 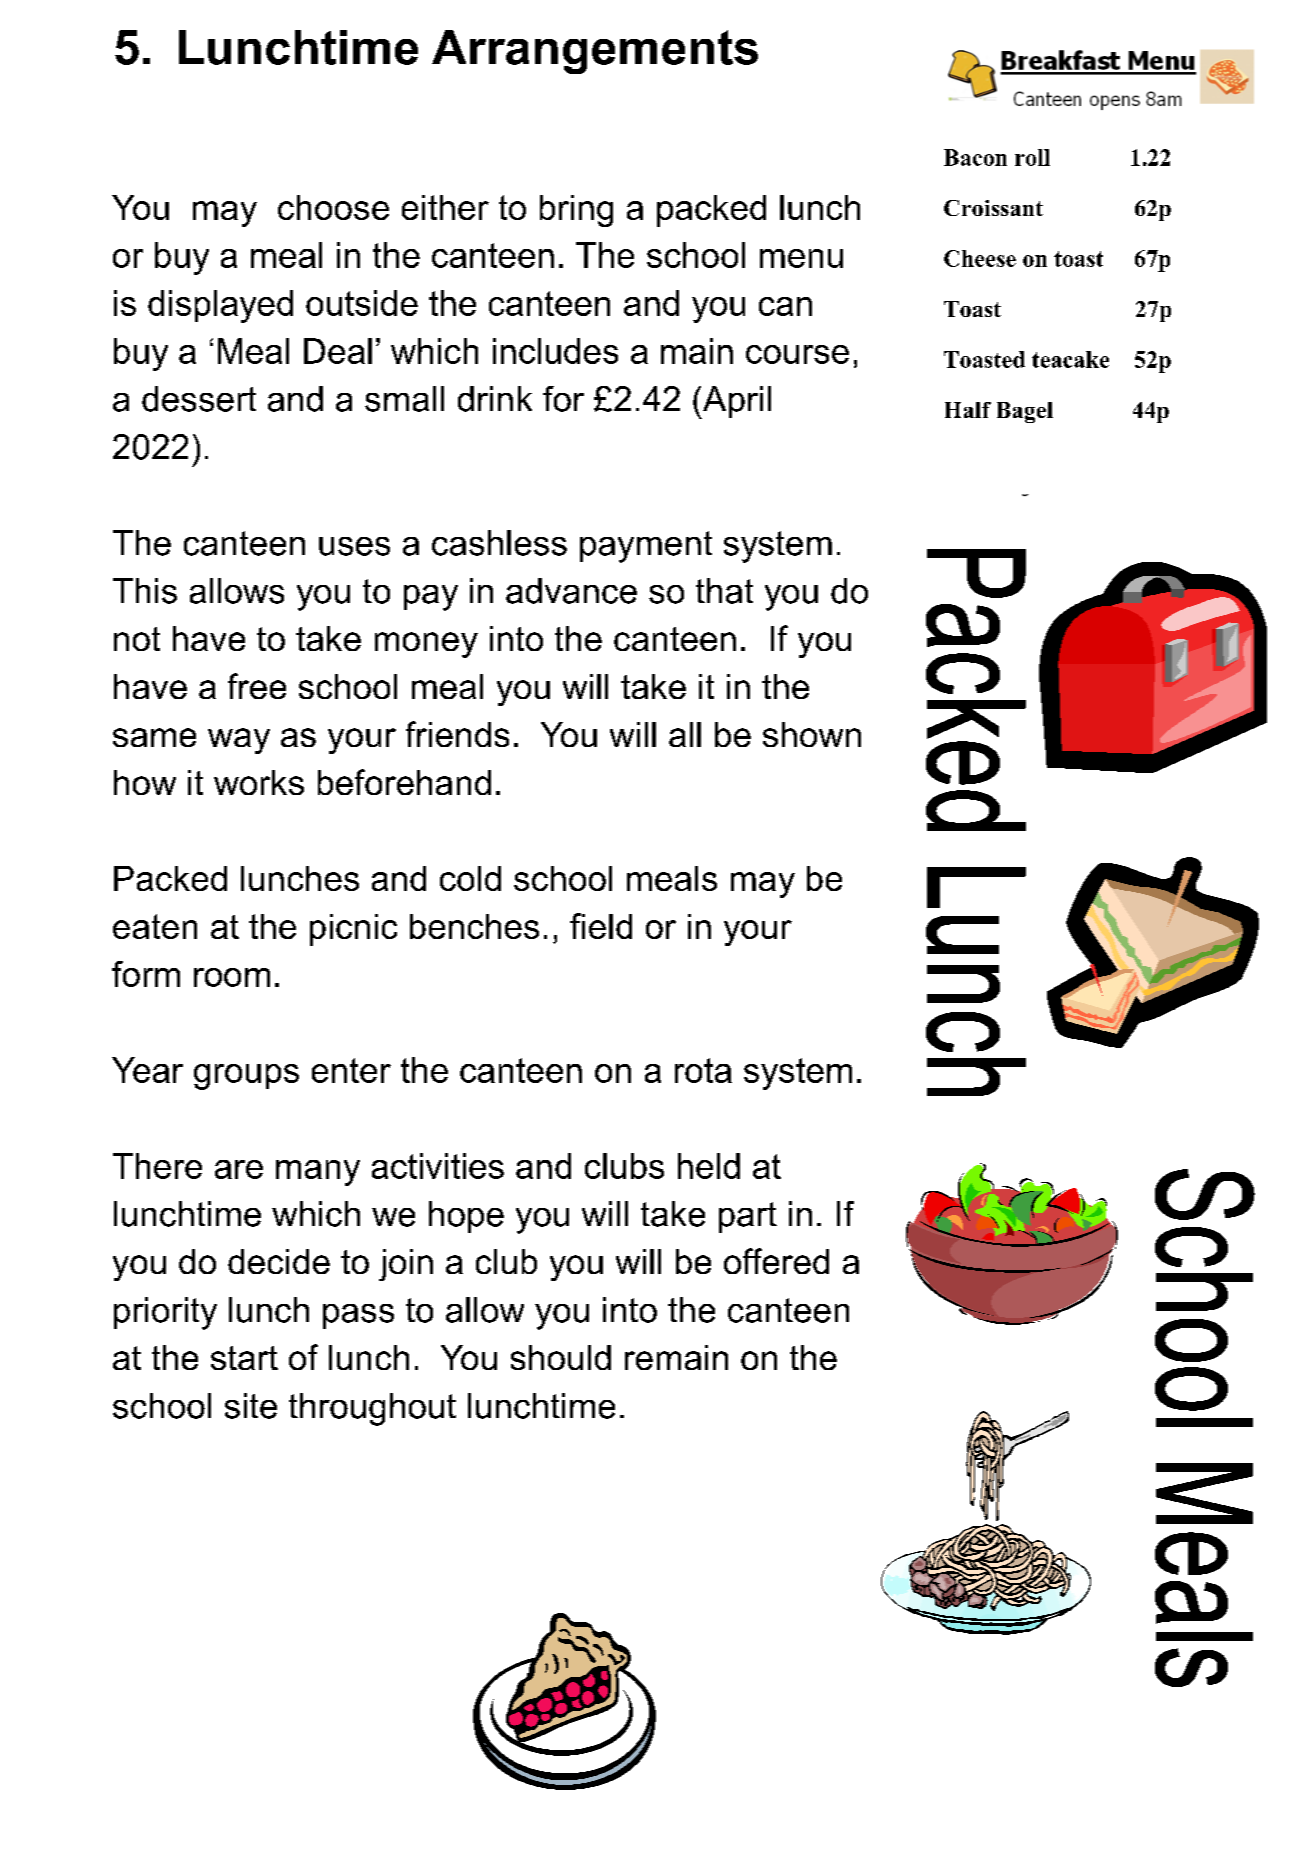 What do you see at coordinates (703, 1070) in the image?
I see `rota` at bounding box center [703, 1070].
